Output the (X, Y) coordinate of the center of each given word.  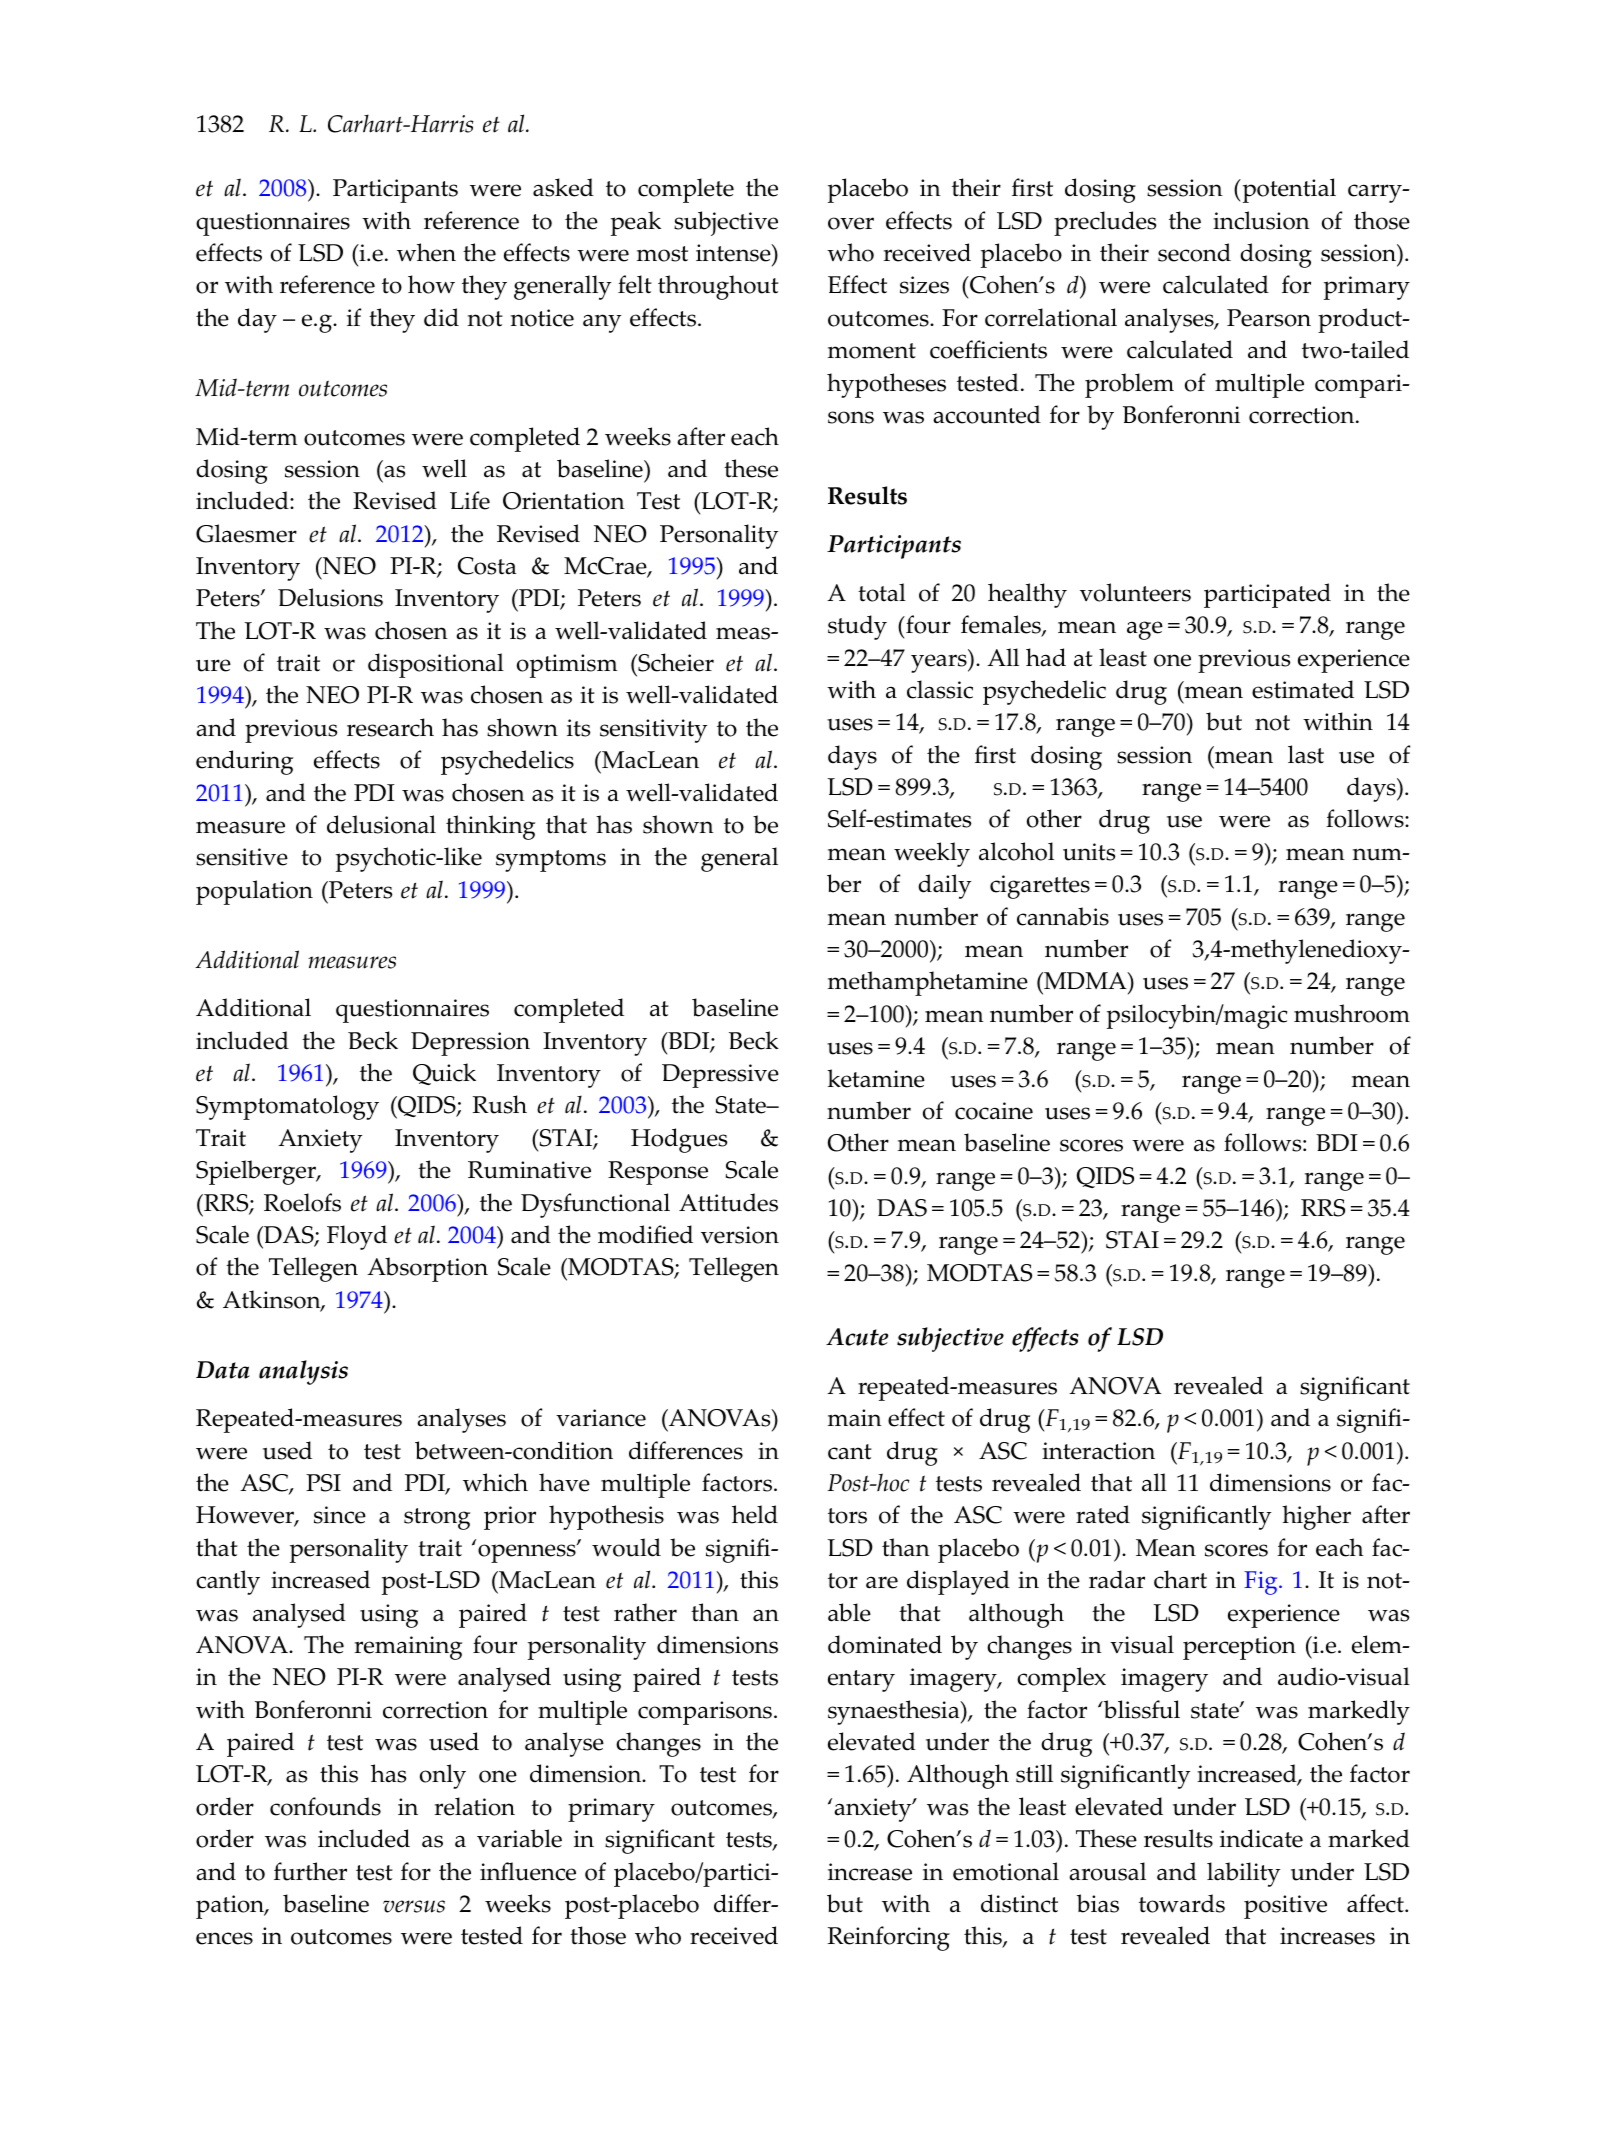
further (310, 1871)
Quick (444, 1074)
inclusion (1261, 220)
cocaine (994, 1111)
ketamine (876, 1078)
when (426, 252)
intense (734, 253)
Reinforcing (889, 1938)
